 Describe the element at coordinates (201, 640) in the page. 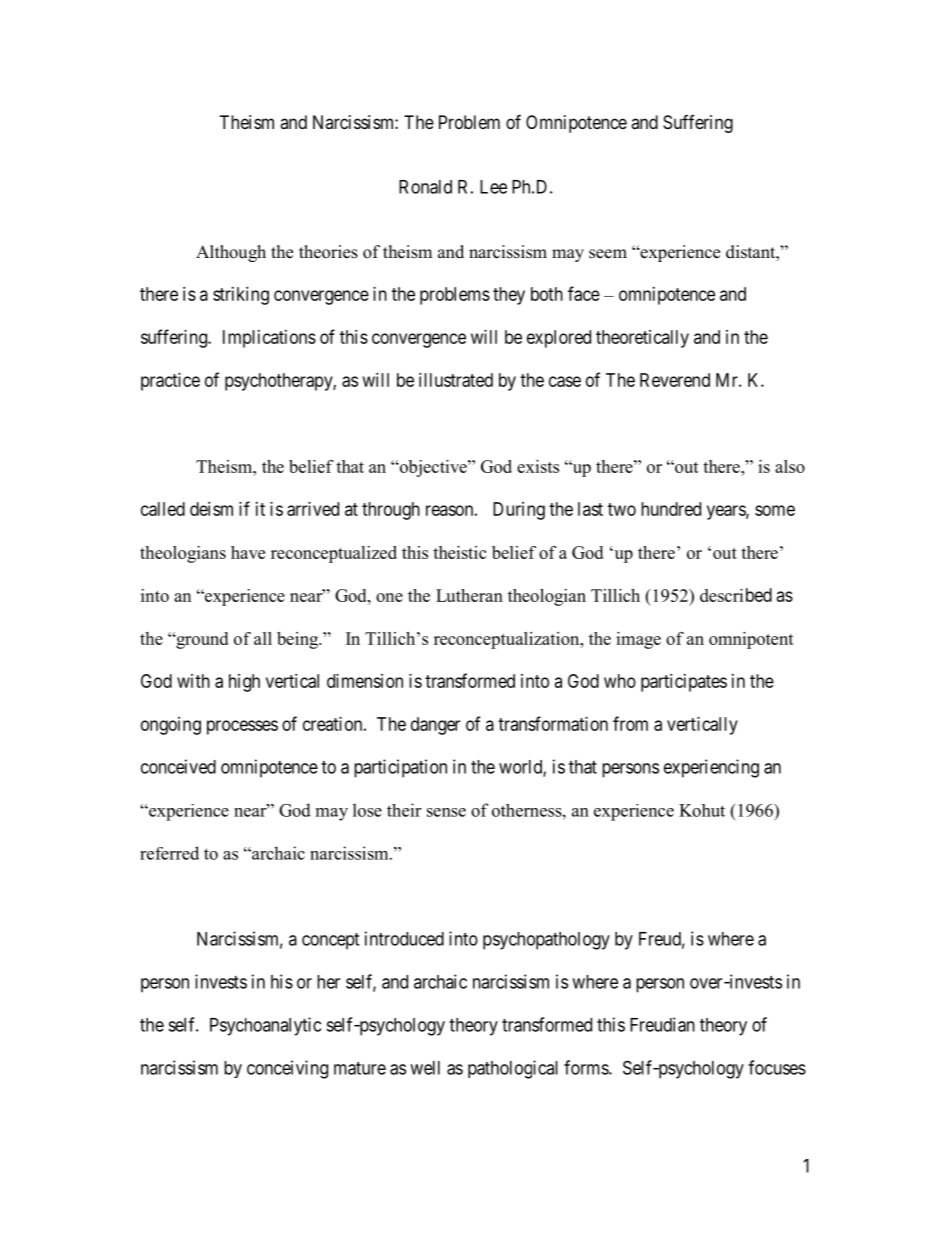

I see `ground` at that location.
